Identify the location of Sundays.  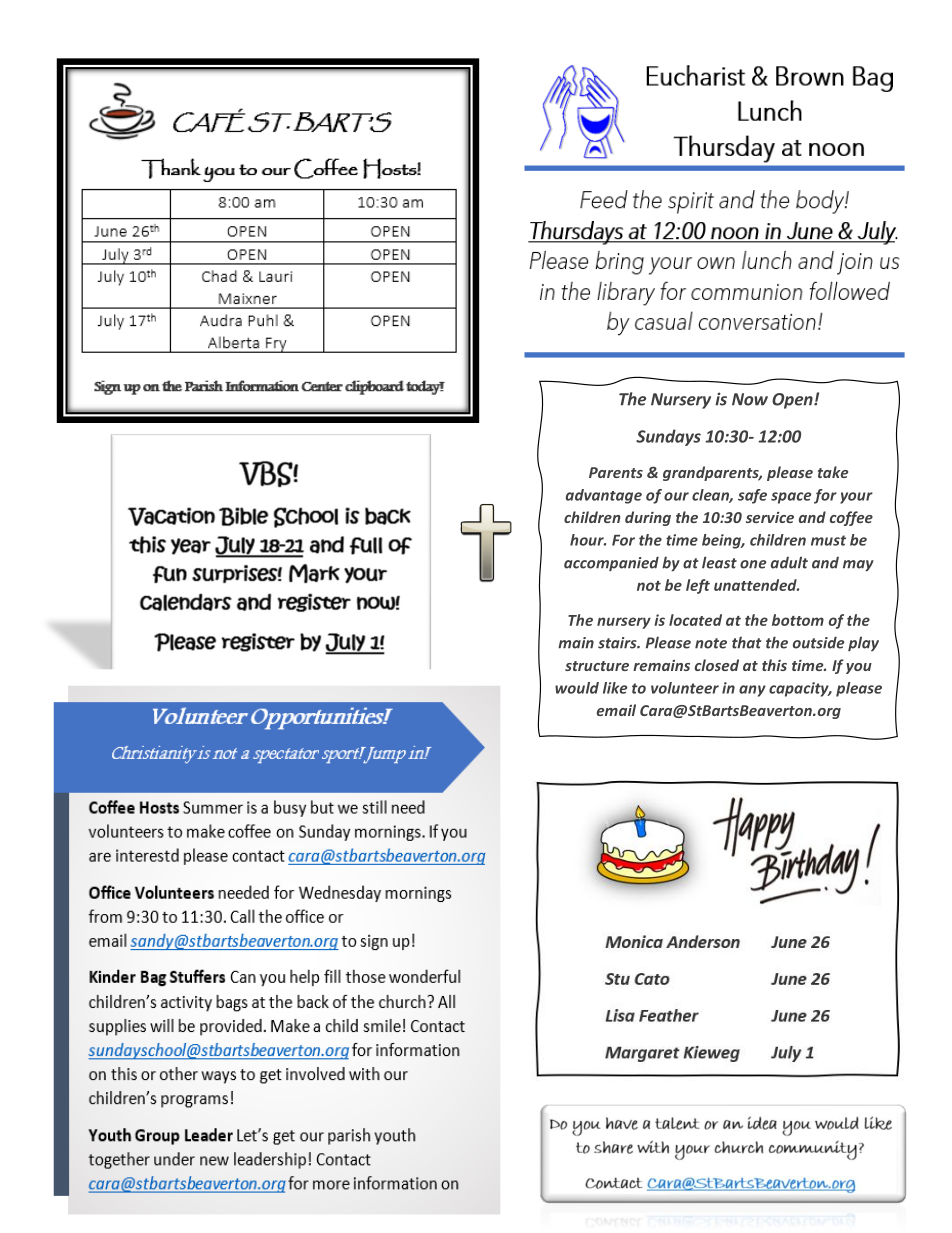
(668, 437).
